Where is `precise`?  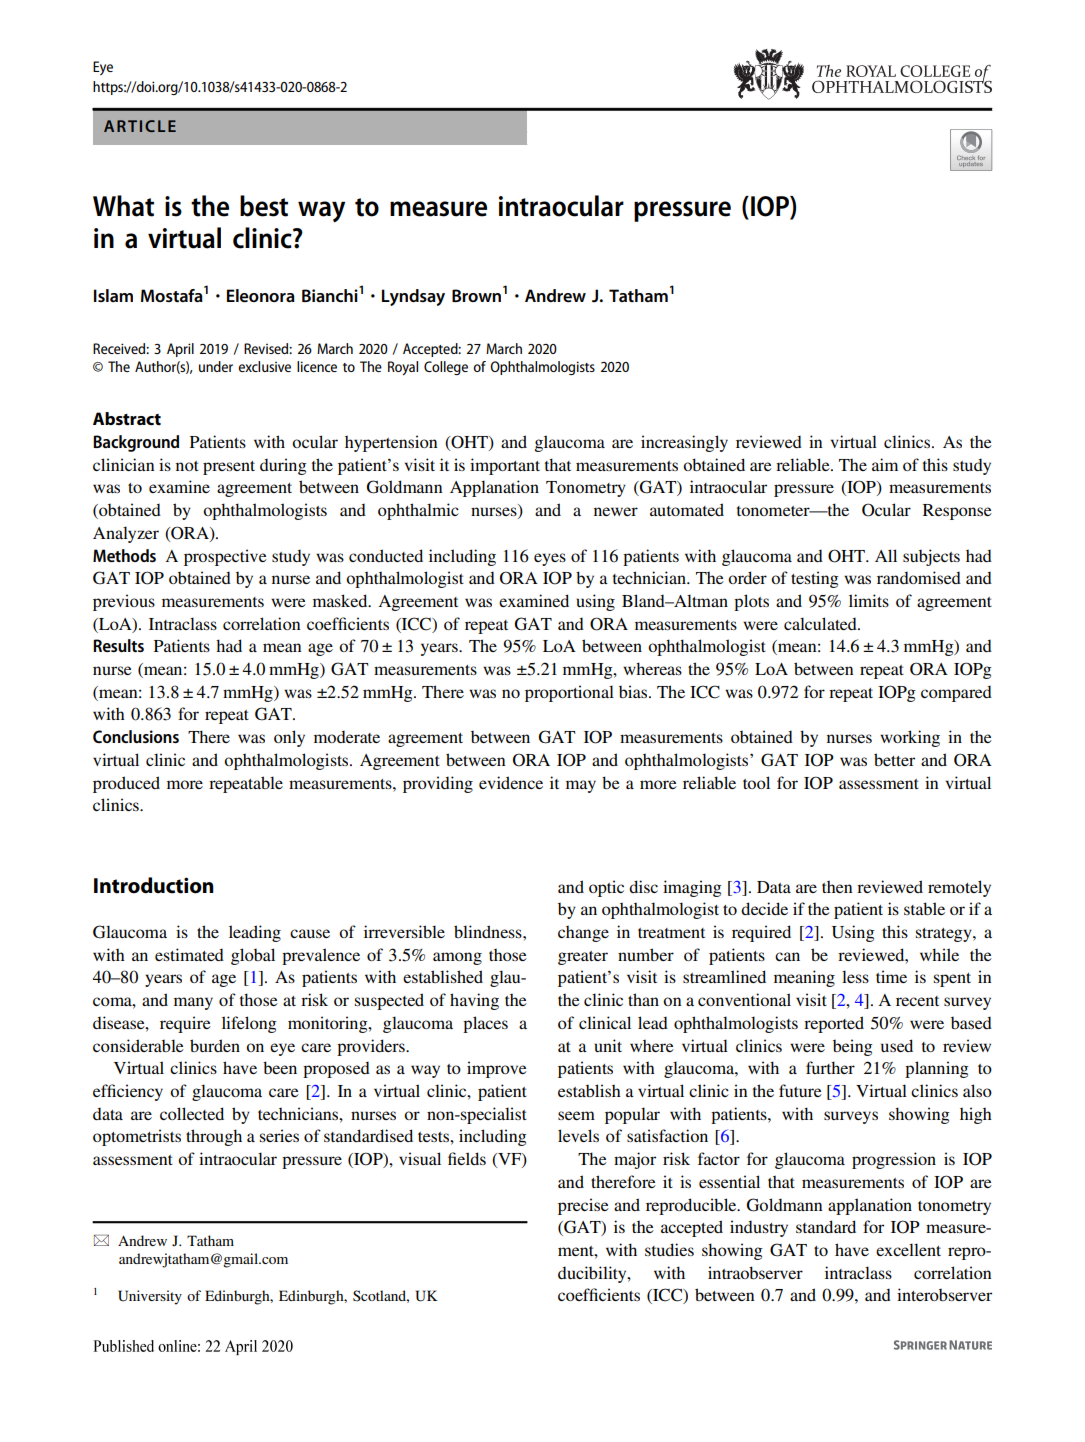 precise is located at coordinates (583, 1206).
